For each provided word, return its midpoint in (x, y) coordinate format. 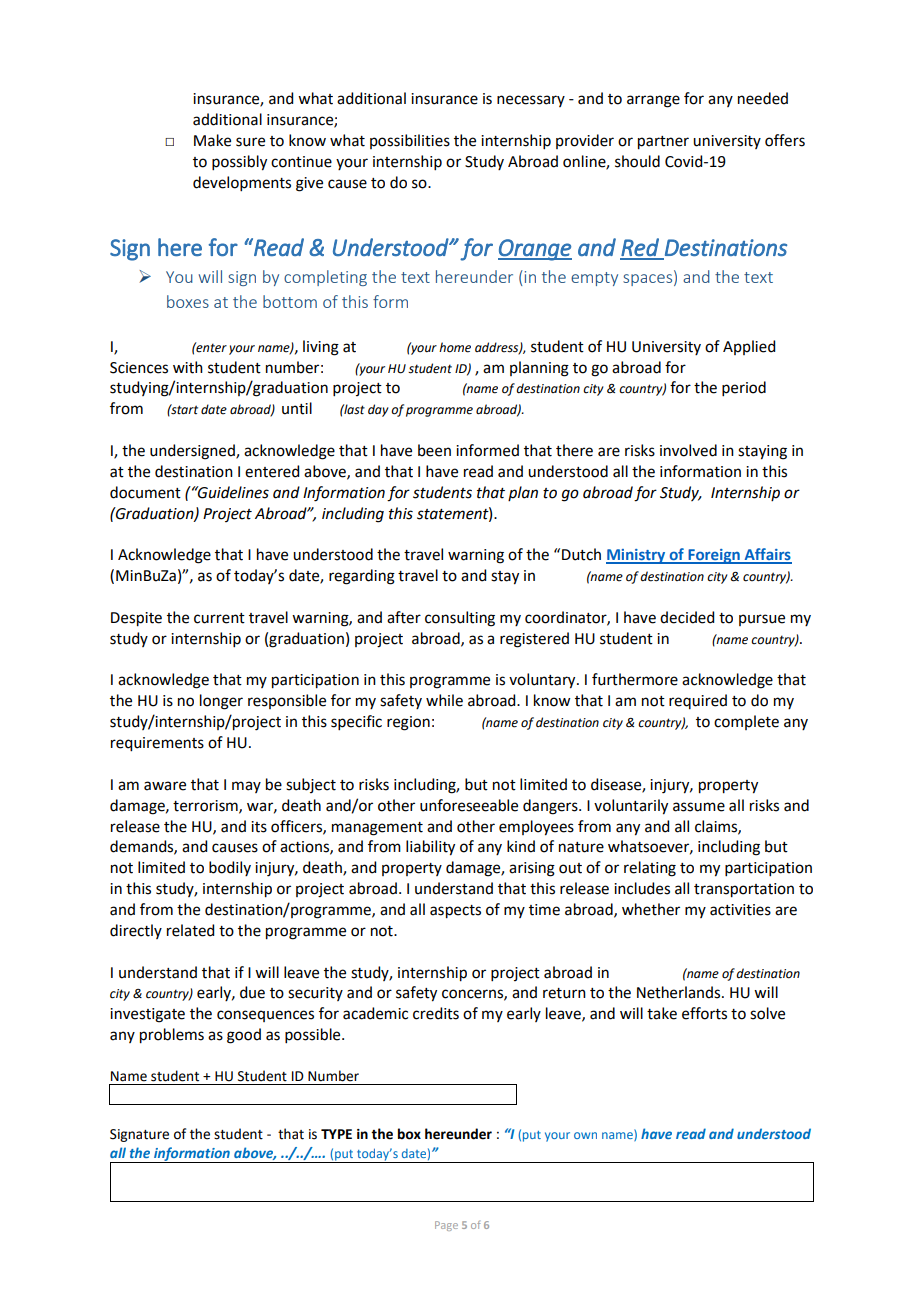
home (455, 347)
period (744, 388)
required (698, 701)
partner (663, 143)
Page (446, 1226)
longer (221, 702)
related (190, 930)
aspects (455, 912)
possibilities (410, 141)
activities (740, 910)
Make (212, 140)
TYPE (336, 1134)
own (585, 1135)
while (444, 700)
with (188, 367)
